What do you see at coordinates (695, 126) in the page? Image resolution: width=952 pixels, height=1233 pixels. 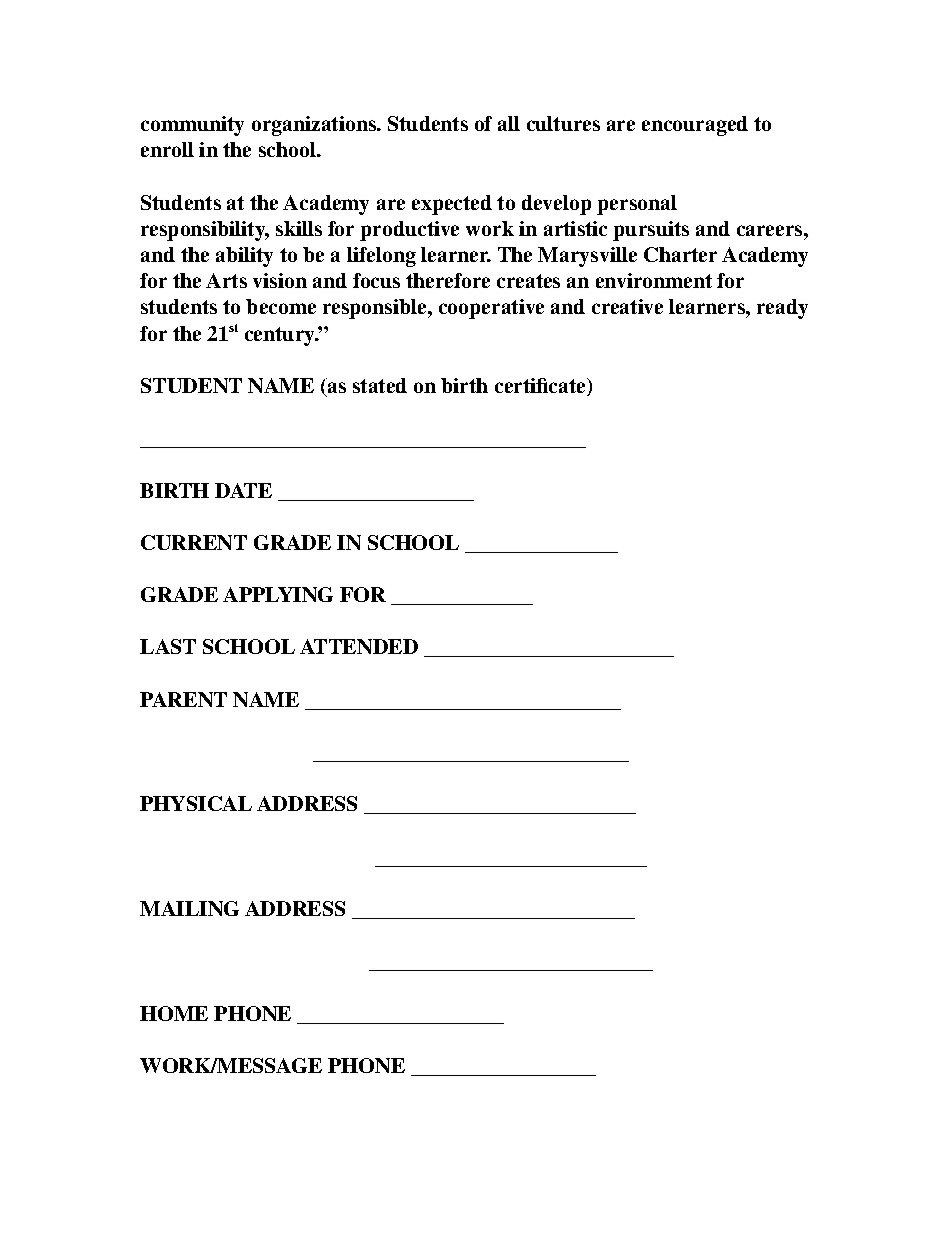 I see `encouraged` at bounding box center [695, 126].
